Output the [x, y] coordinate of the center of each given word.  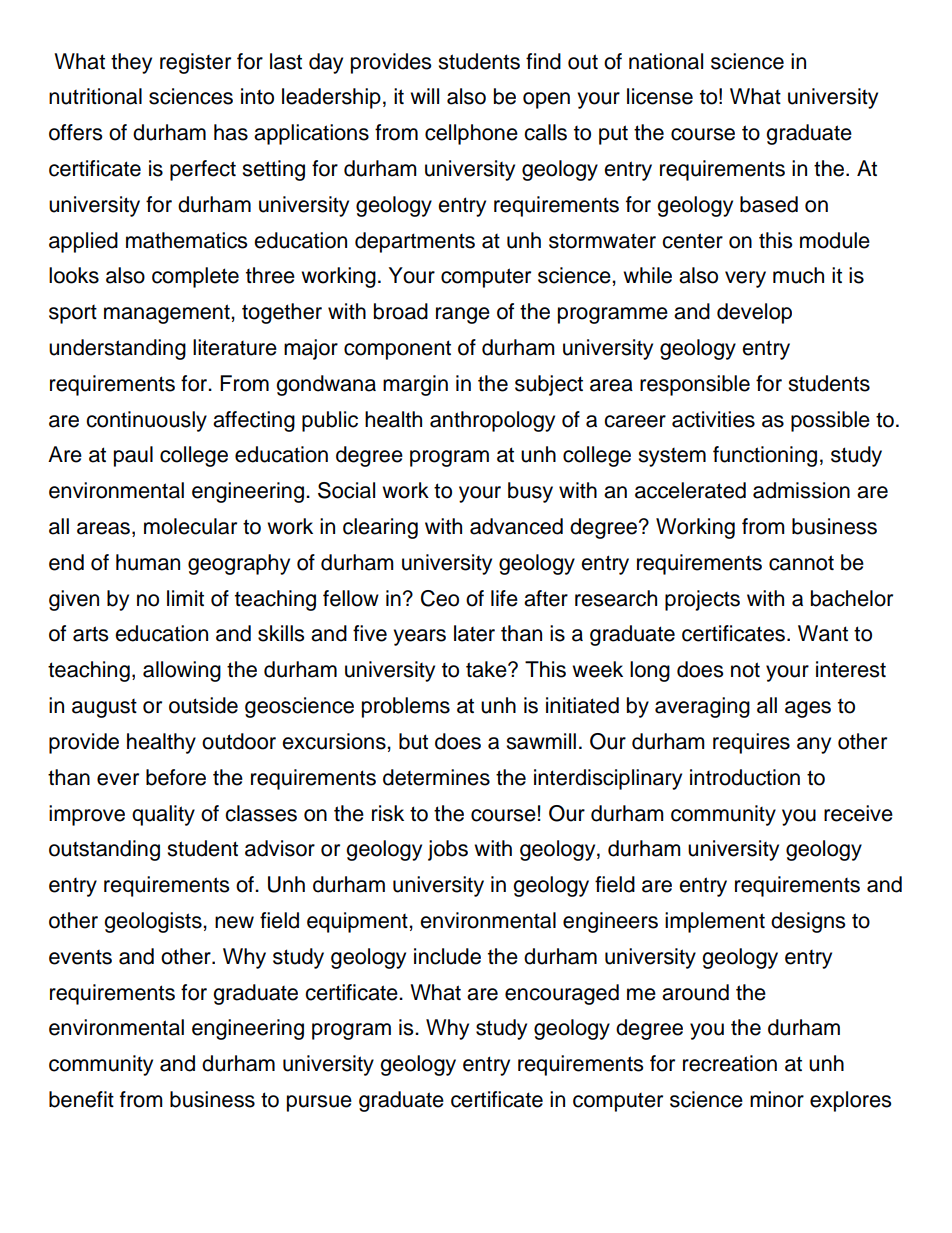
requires [751, 743]
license [660, 96]
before [176, 777]
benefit [81, 1099]
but [413, 741]
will [424, 96]
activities [713, 419]
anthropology [492, 421]
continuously [146, 421]
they [131, 63]
